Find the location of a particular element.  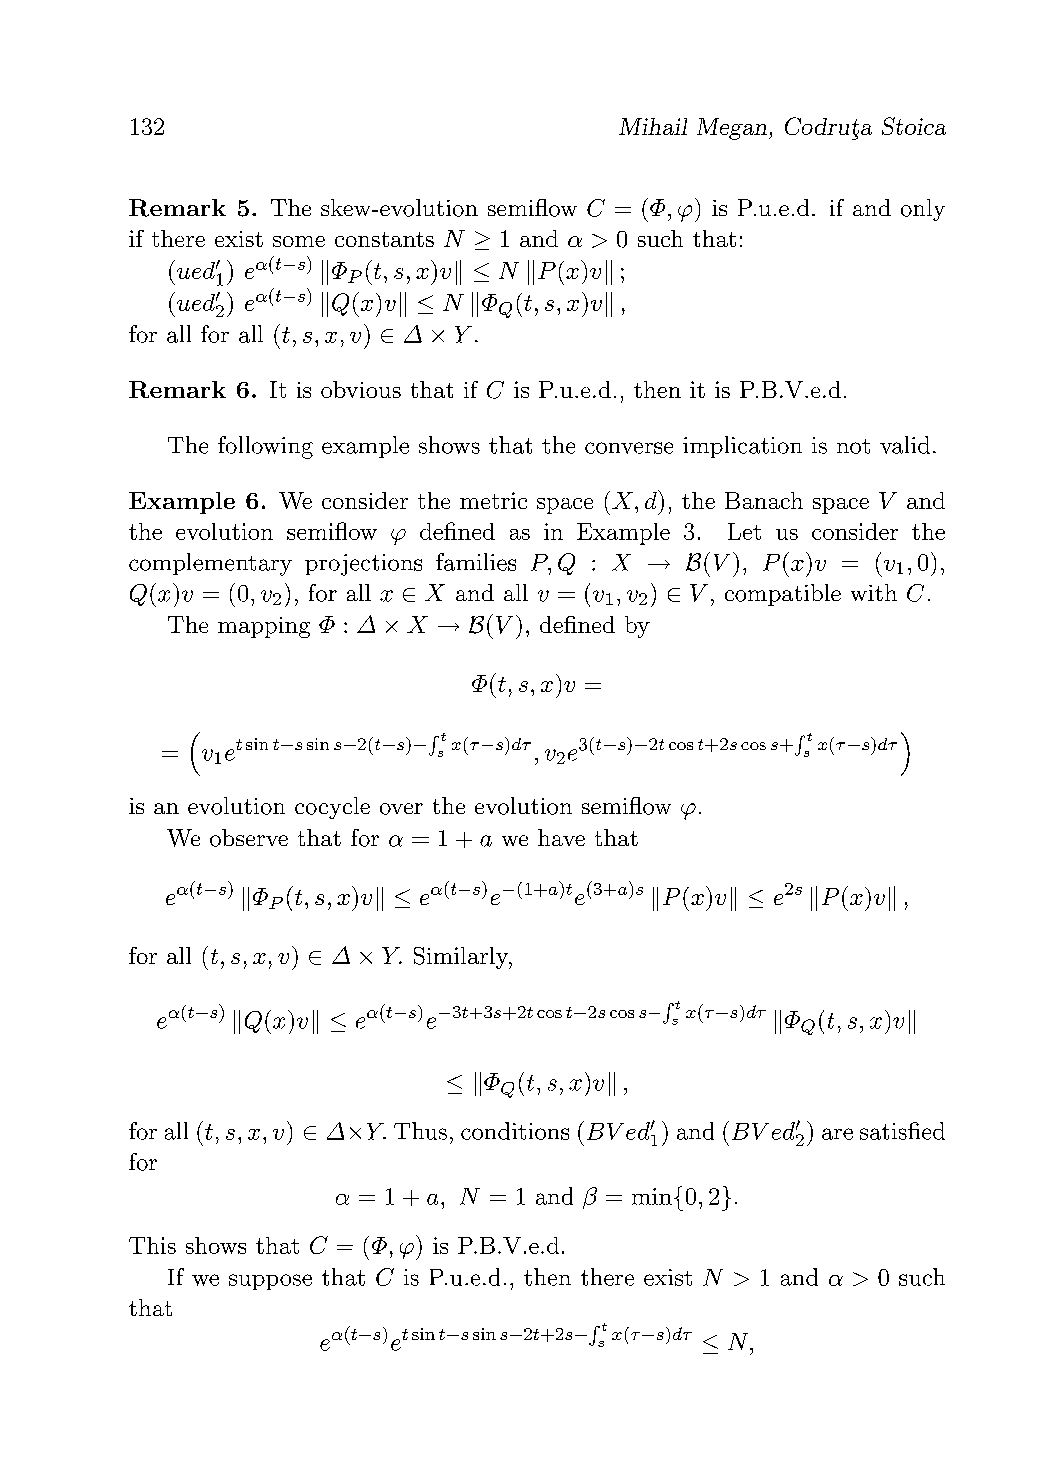

mapping is located at coordinates (264, 627).
